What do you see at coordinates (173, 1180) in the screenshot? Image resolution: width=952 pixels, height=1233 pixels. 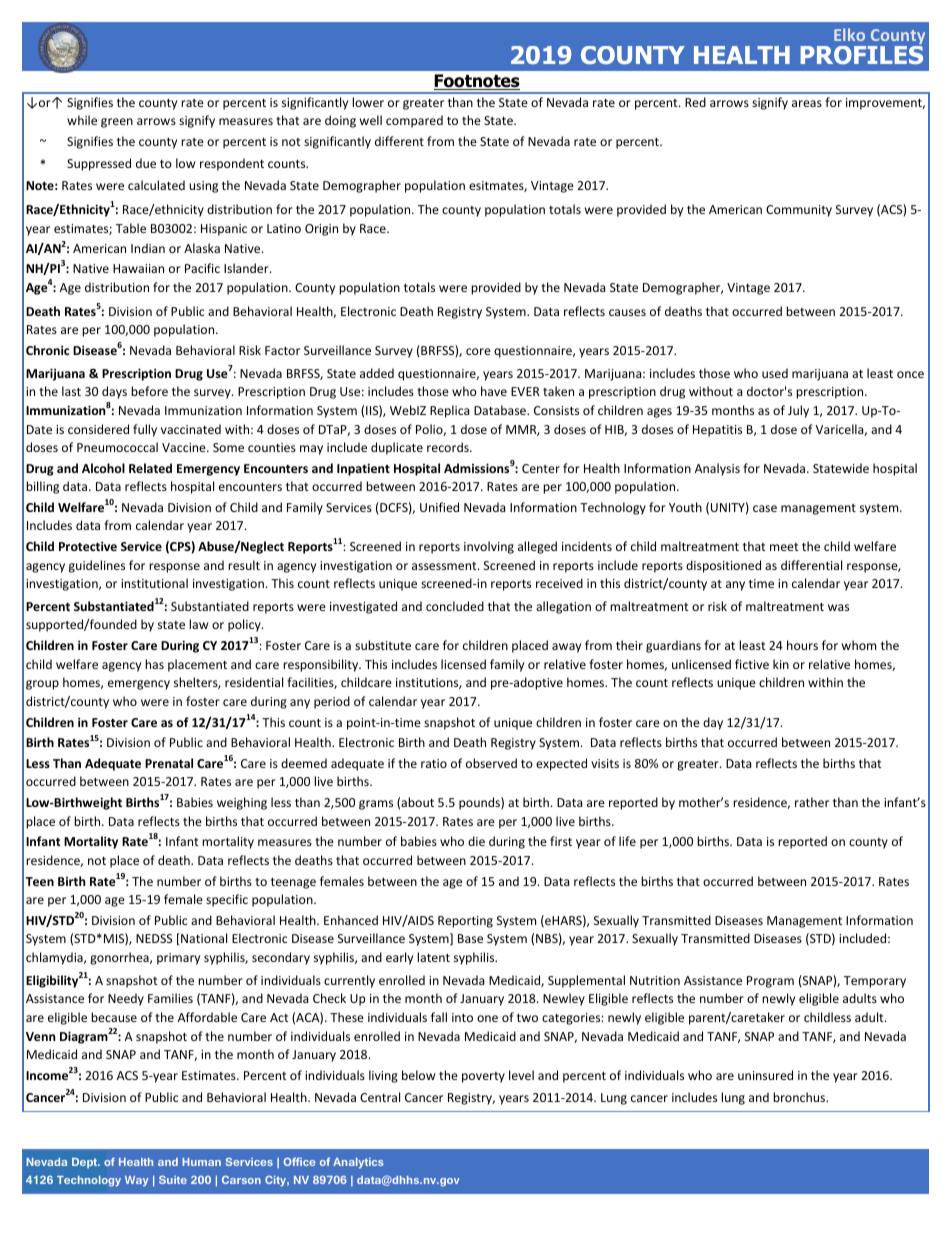 I see `Suite` at bounding box center [173, 1180].
